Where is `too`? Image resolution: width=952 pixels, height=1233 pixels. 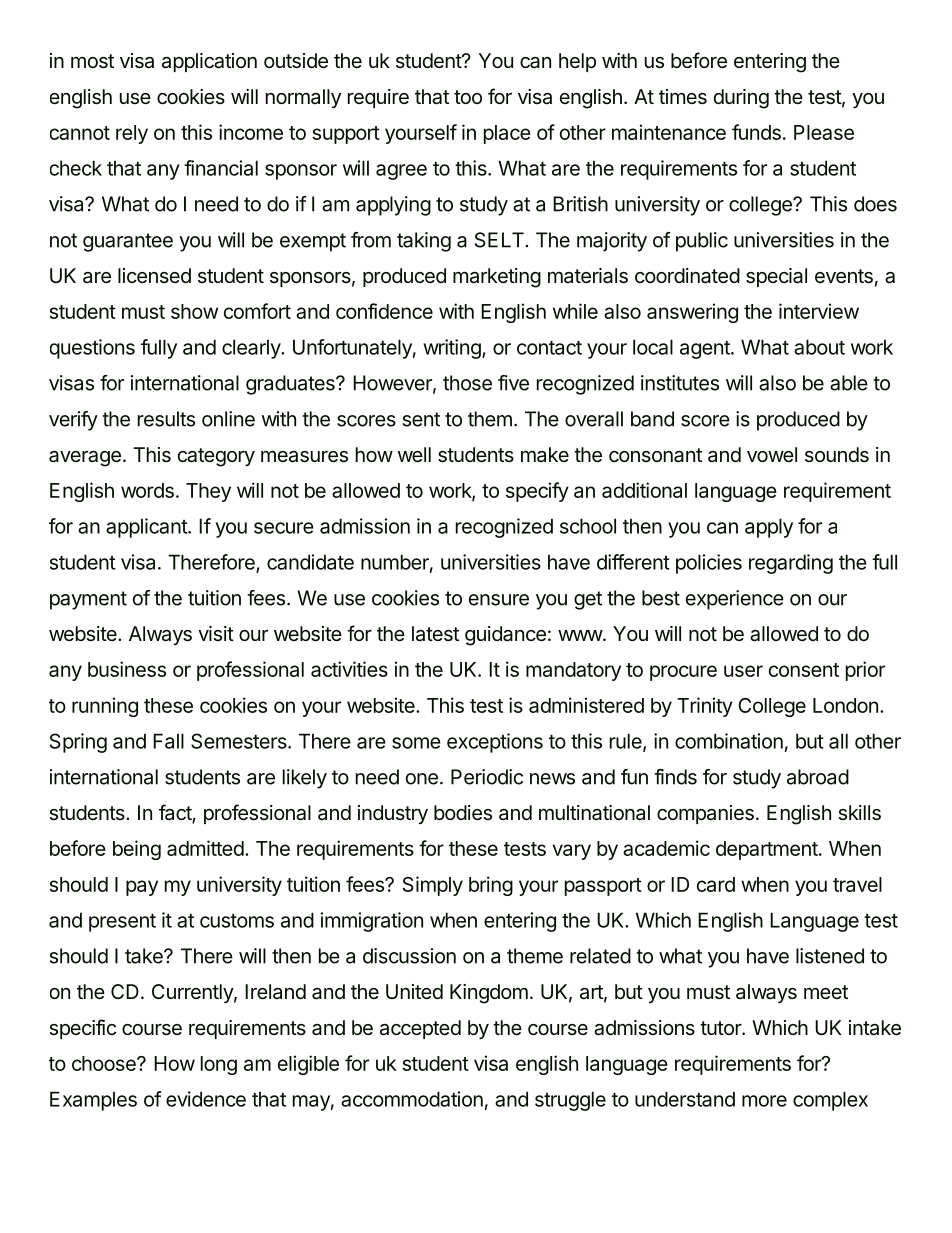 too is located at coordinates (468, 97).
